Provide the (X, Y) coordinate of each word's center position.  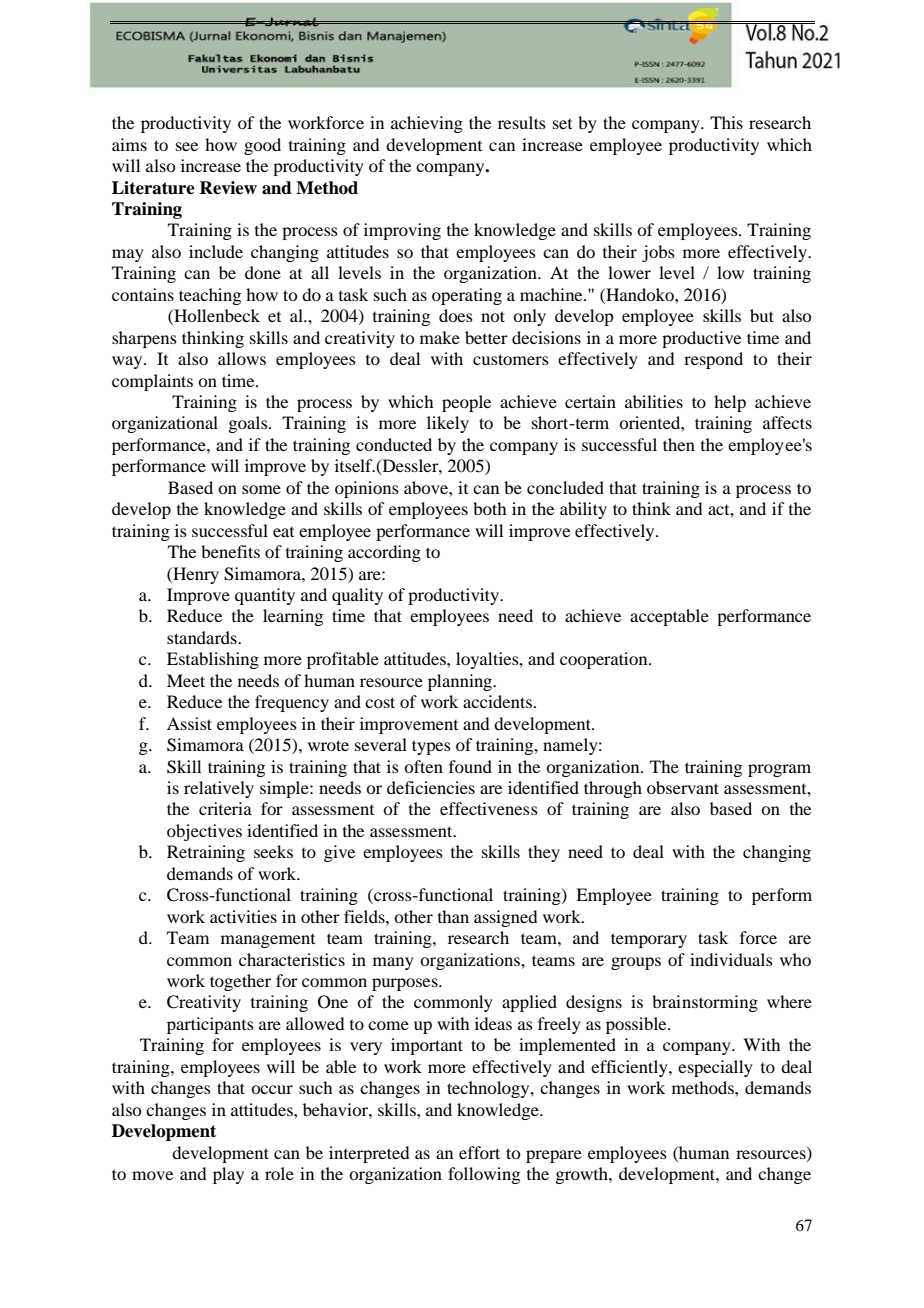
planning (461, 682)
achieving (427, 124)
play (228, 1175)
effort (479, 1152)
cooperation (605, 660)
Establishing (213, 660)
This (726, 122)
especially (715, 1068)
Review (228, 188)
